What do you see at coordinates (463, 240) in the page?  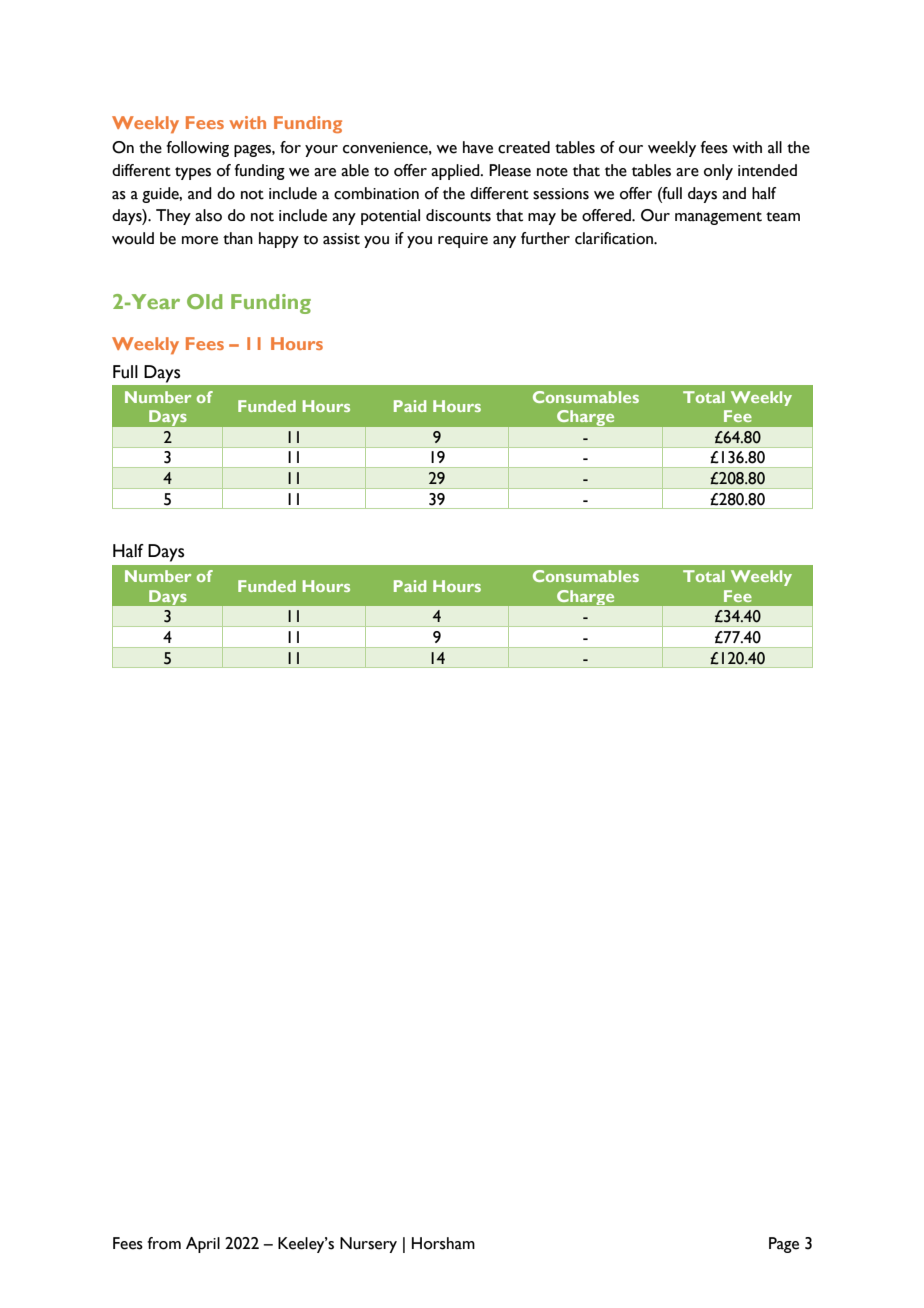 I see `require` at bounding box center [463, 240].
